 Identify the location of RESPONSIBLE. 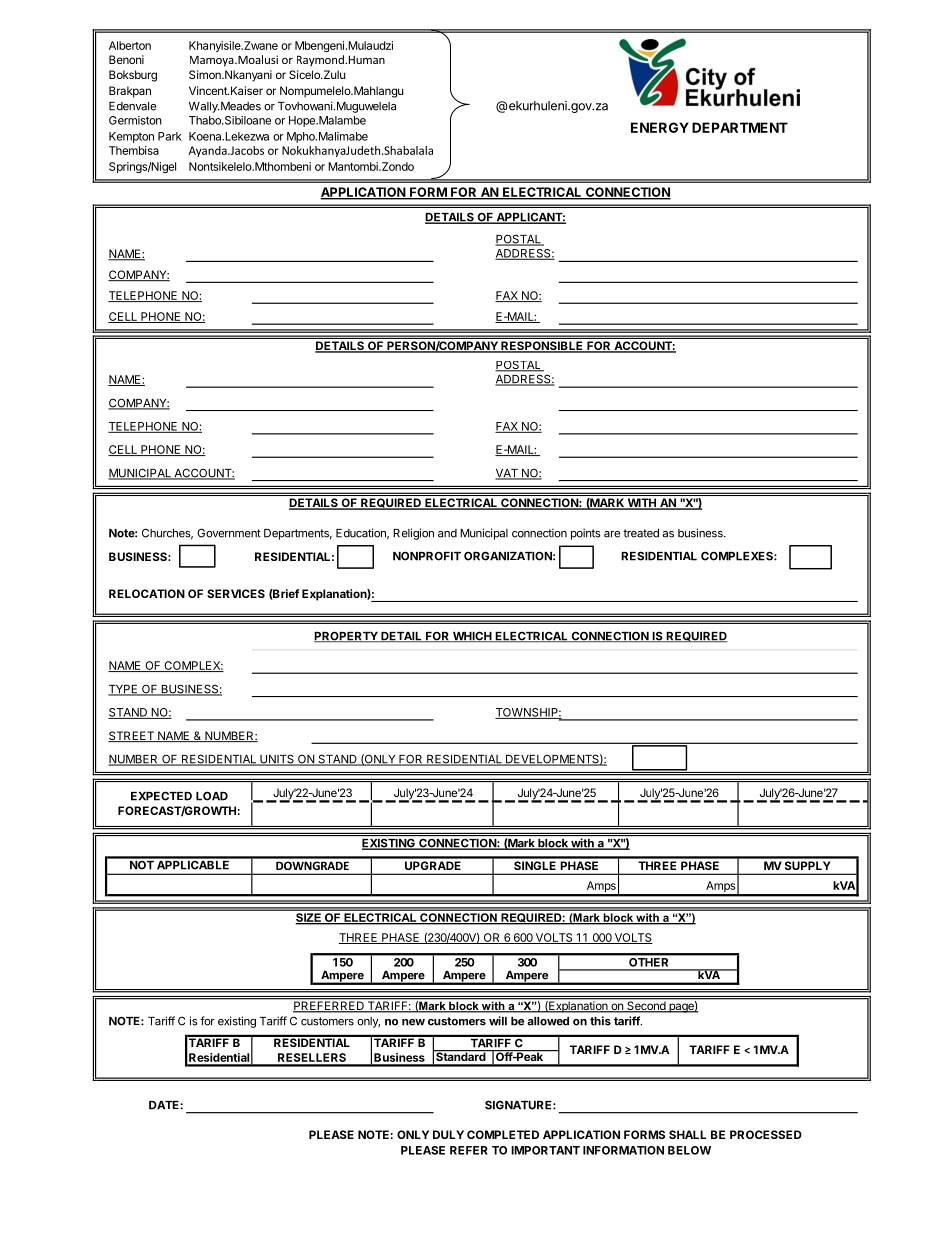
(542, 347).
